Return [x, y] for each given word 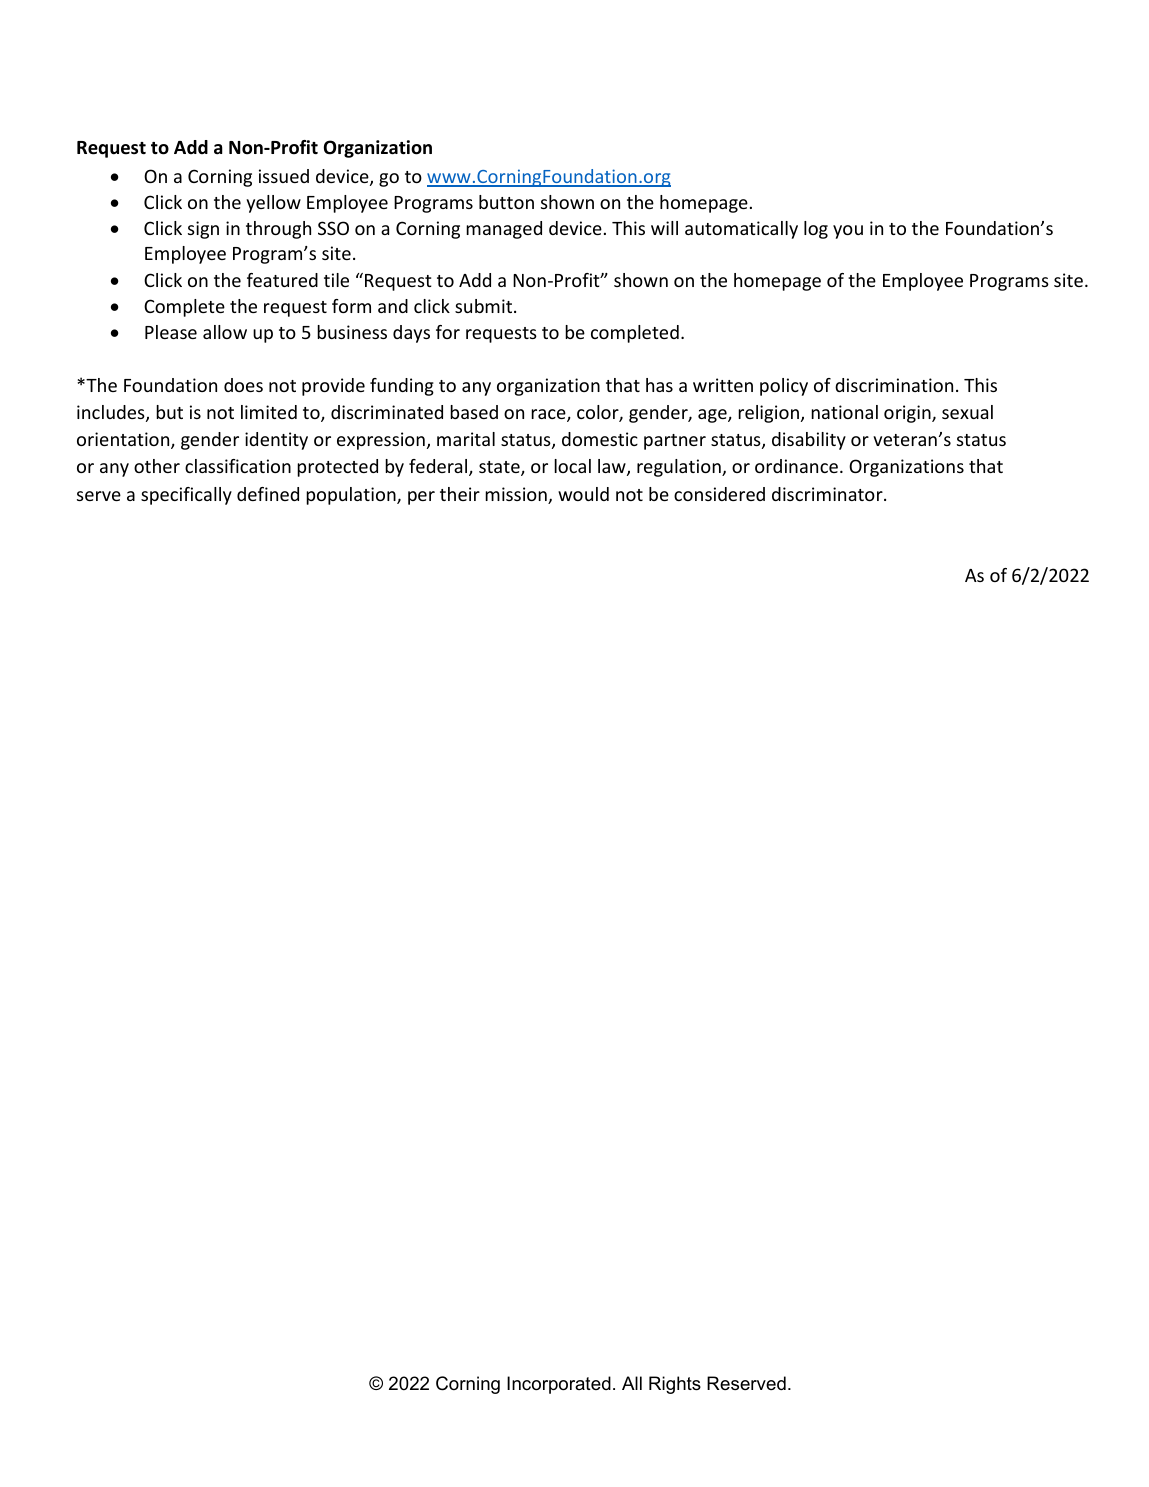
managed [504, 230]
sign [203, 230]
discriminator [828, 494]
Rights [675, 1385]
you [848, 232]
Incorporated [559, 1385]
